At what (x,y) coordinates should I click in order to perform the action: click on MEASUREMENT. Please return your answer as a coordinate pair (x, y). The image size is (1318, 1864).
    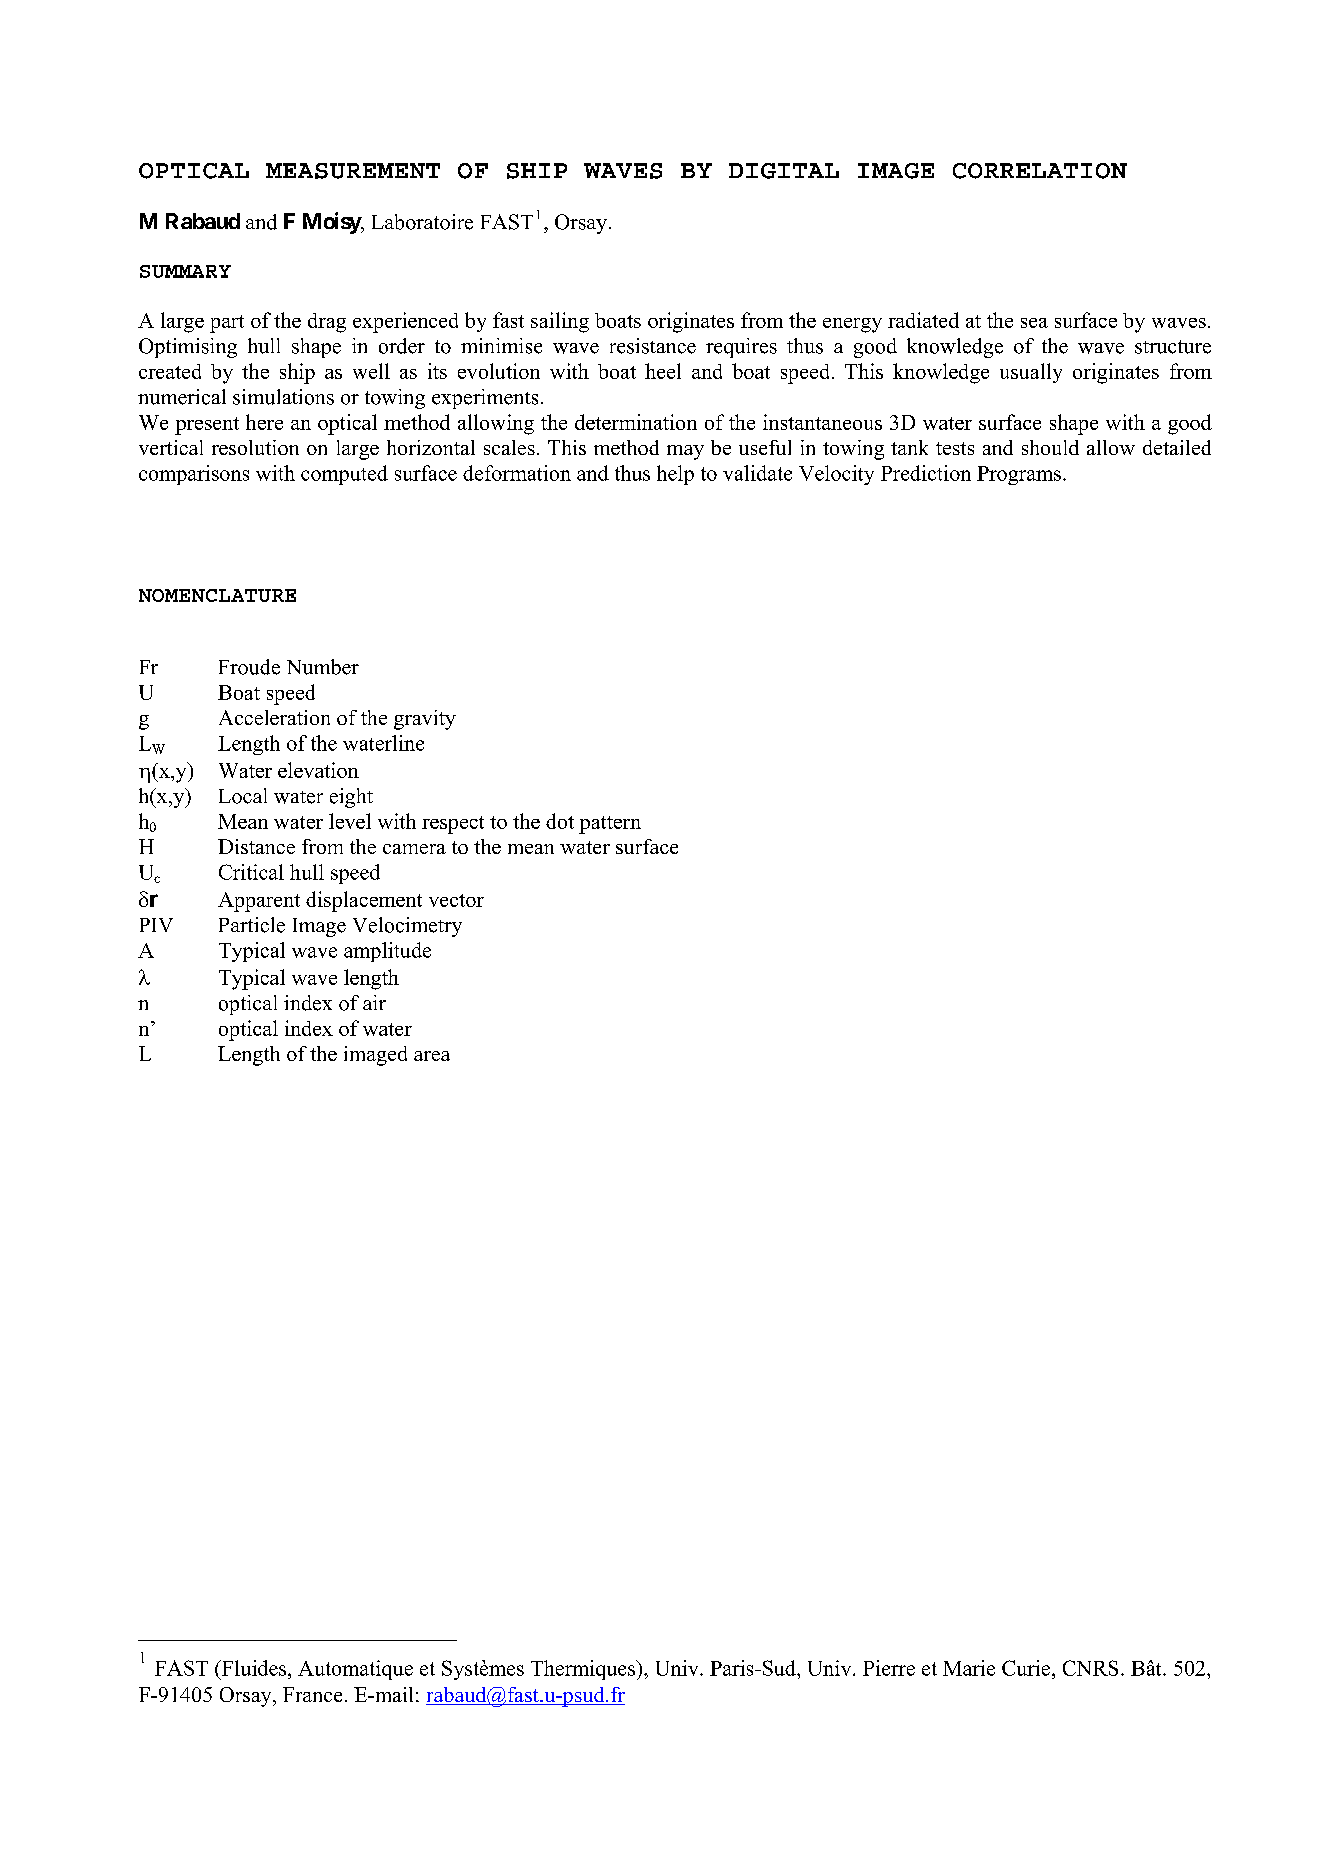
    Looking at the image, I should click on (353, 171).
